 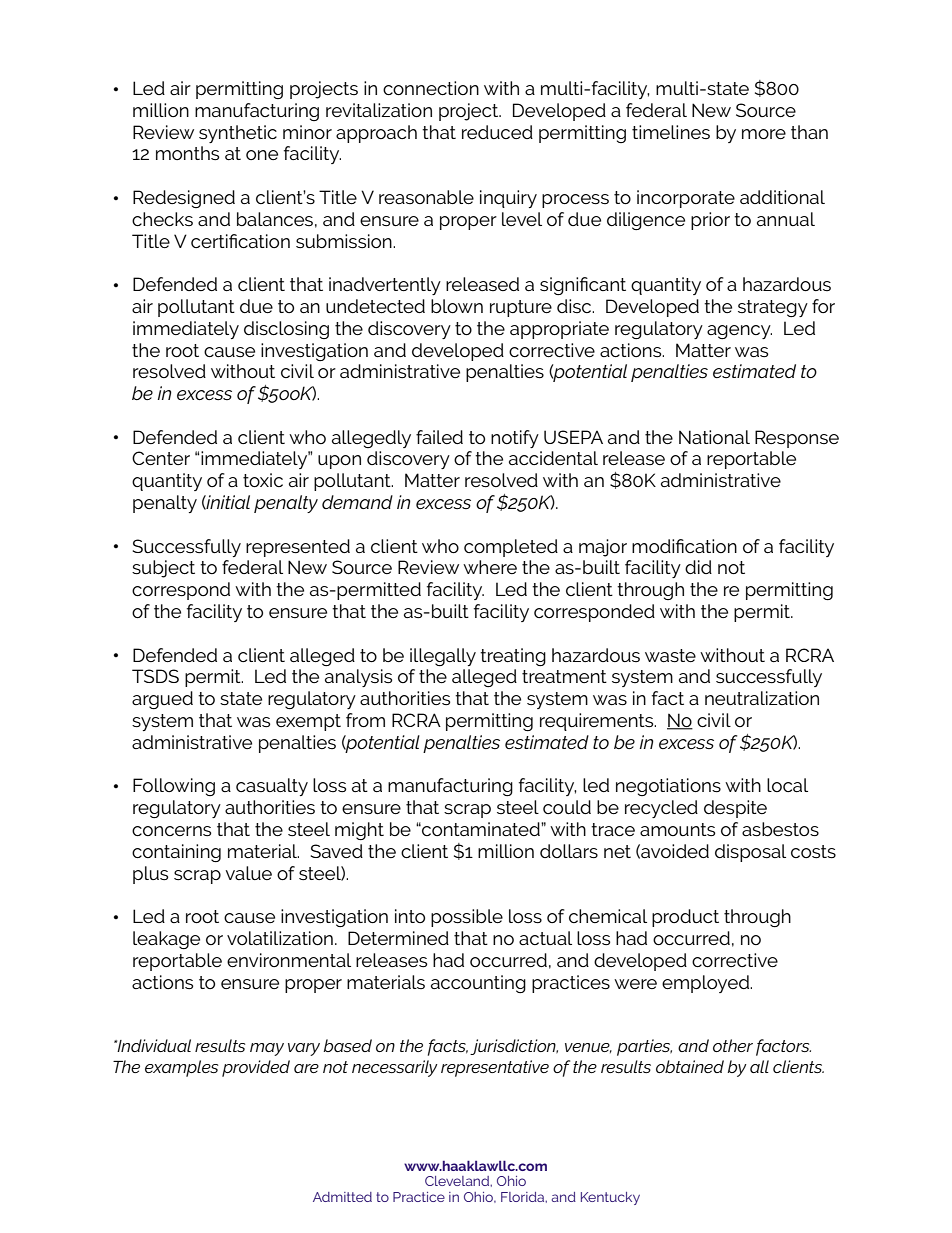 I want to click on contaminated, so click(x=481, y=829).
